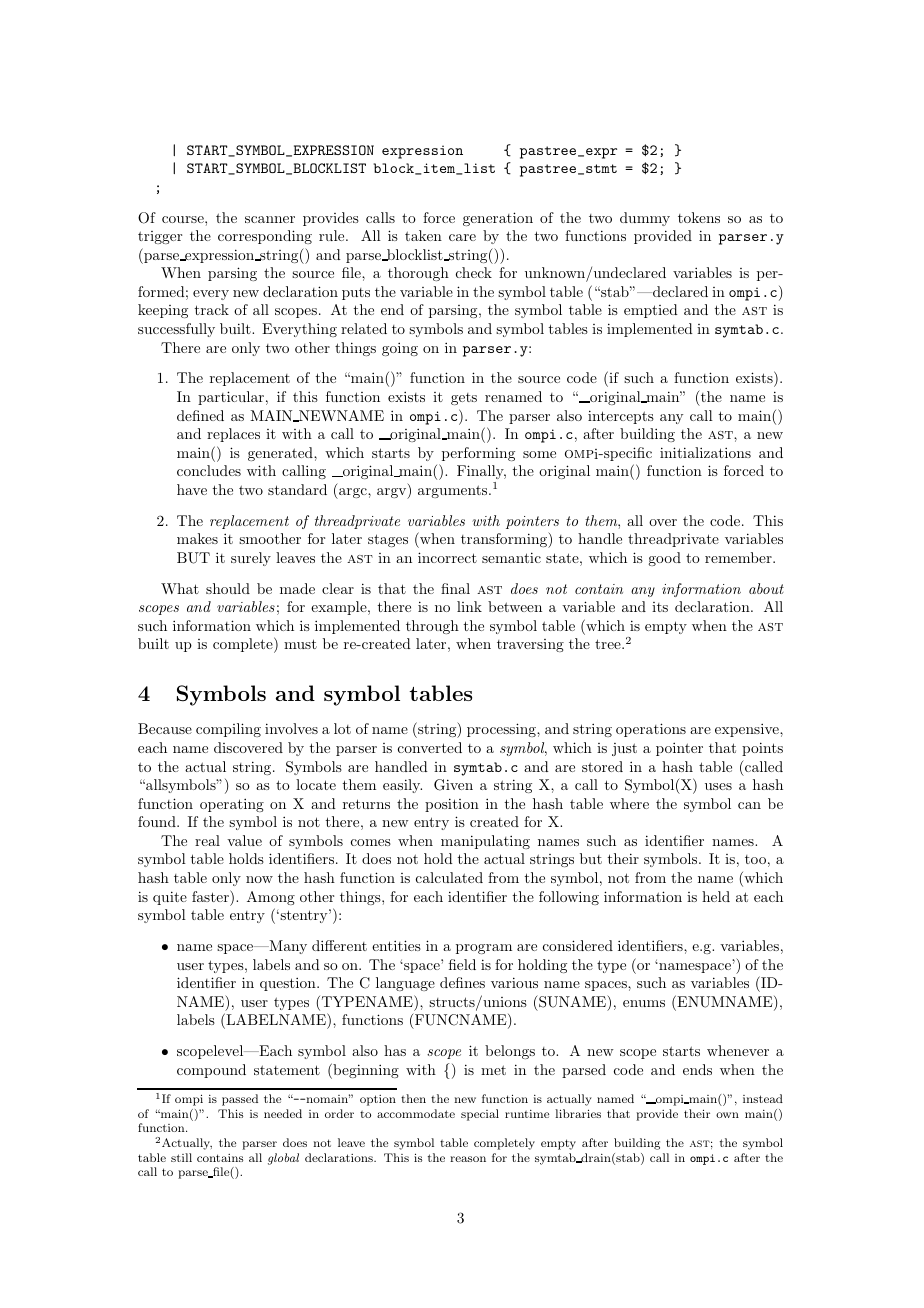 This screenshot has height=1308, width=924. Describe the element at coordinates (251, 559) in the screenshot. I see `surely` at that location.
